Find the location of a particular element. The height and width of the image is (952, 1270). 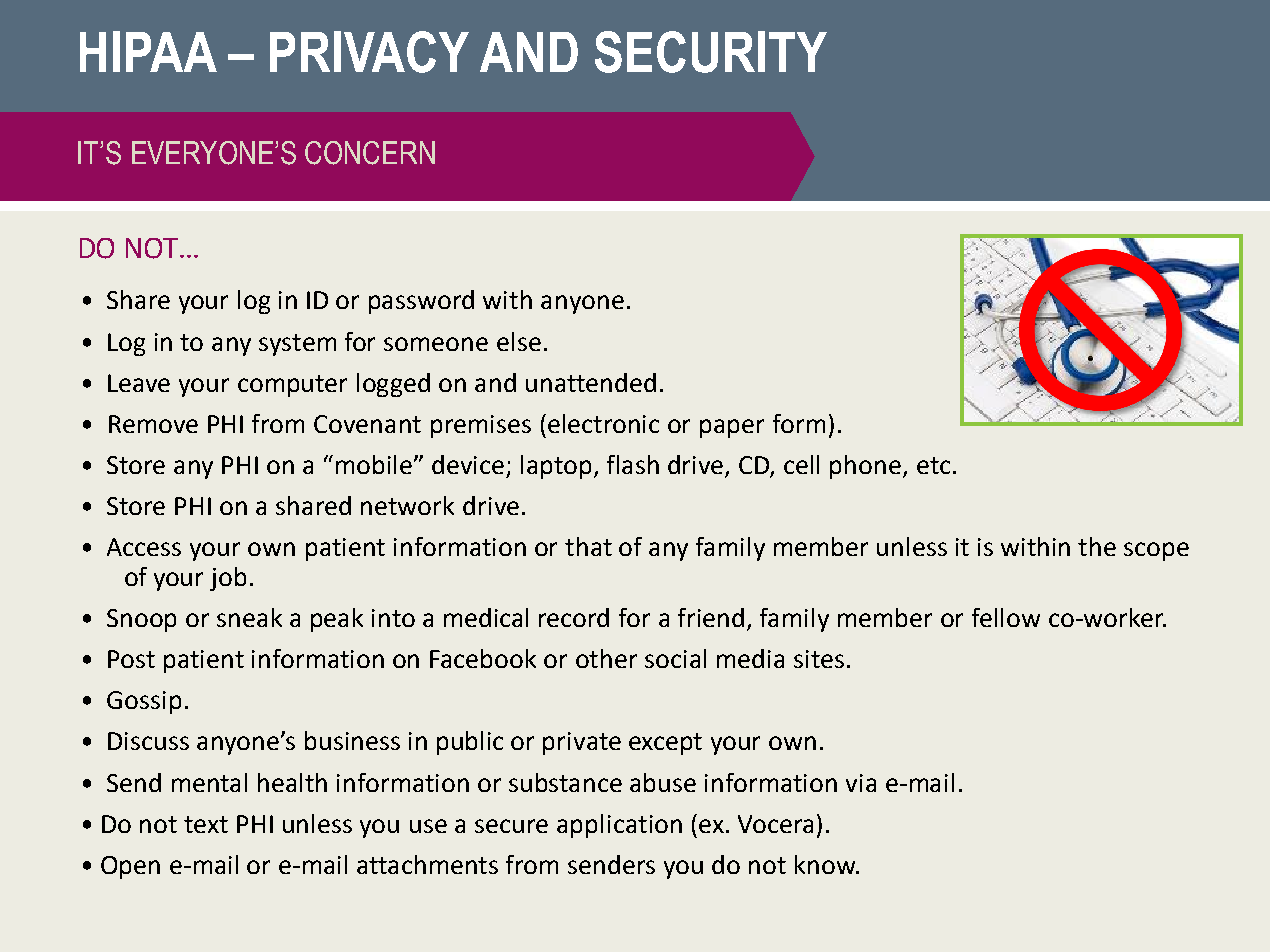

PRIVACY is located at coordinates (369, 52).
